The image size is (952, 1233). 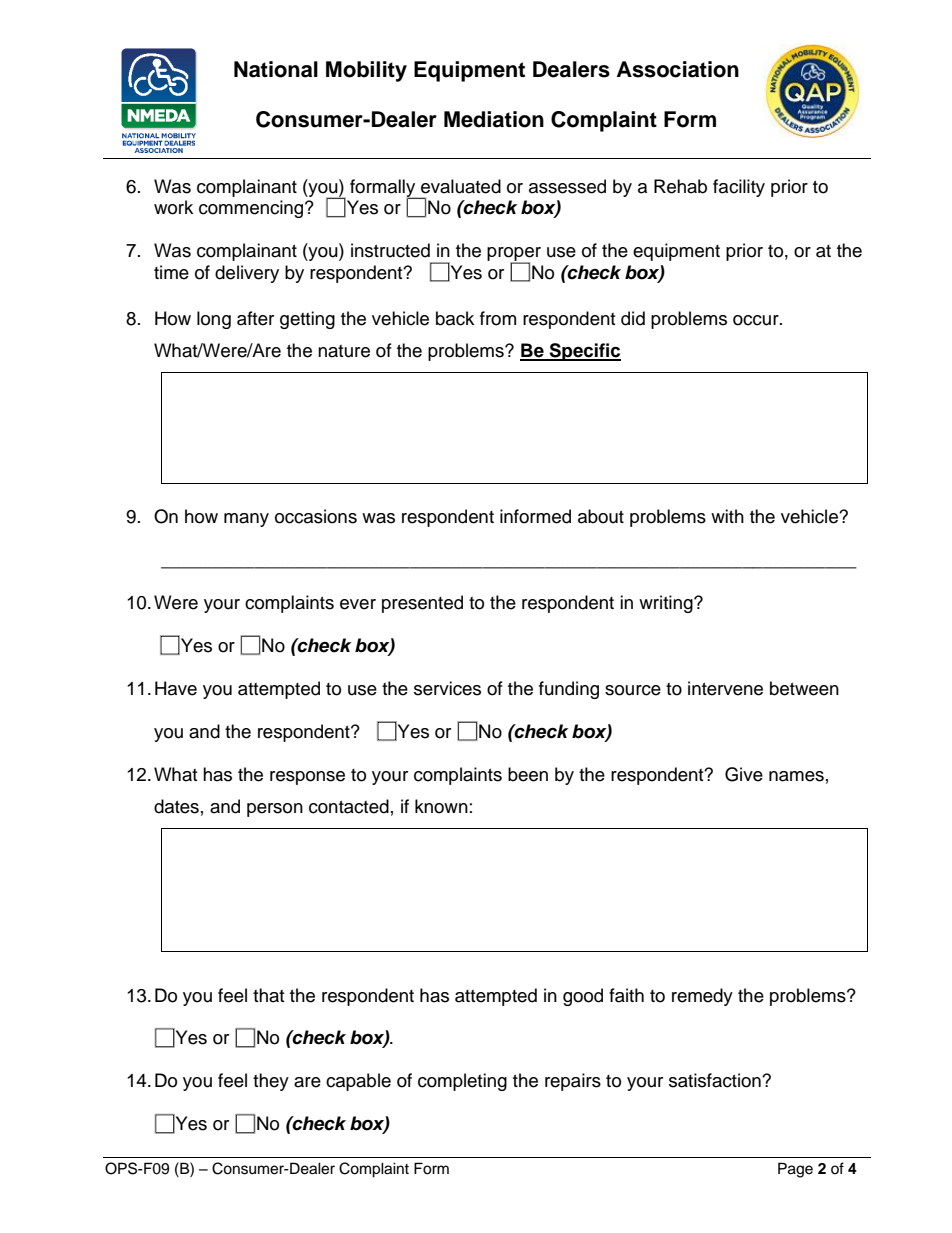 I want to click on National, so click(x=276, y=69).
